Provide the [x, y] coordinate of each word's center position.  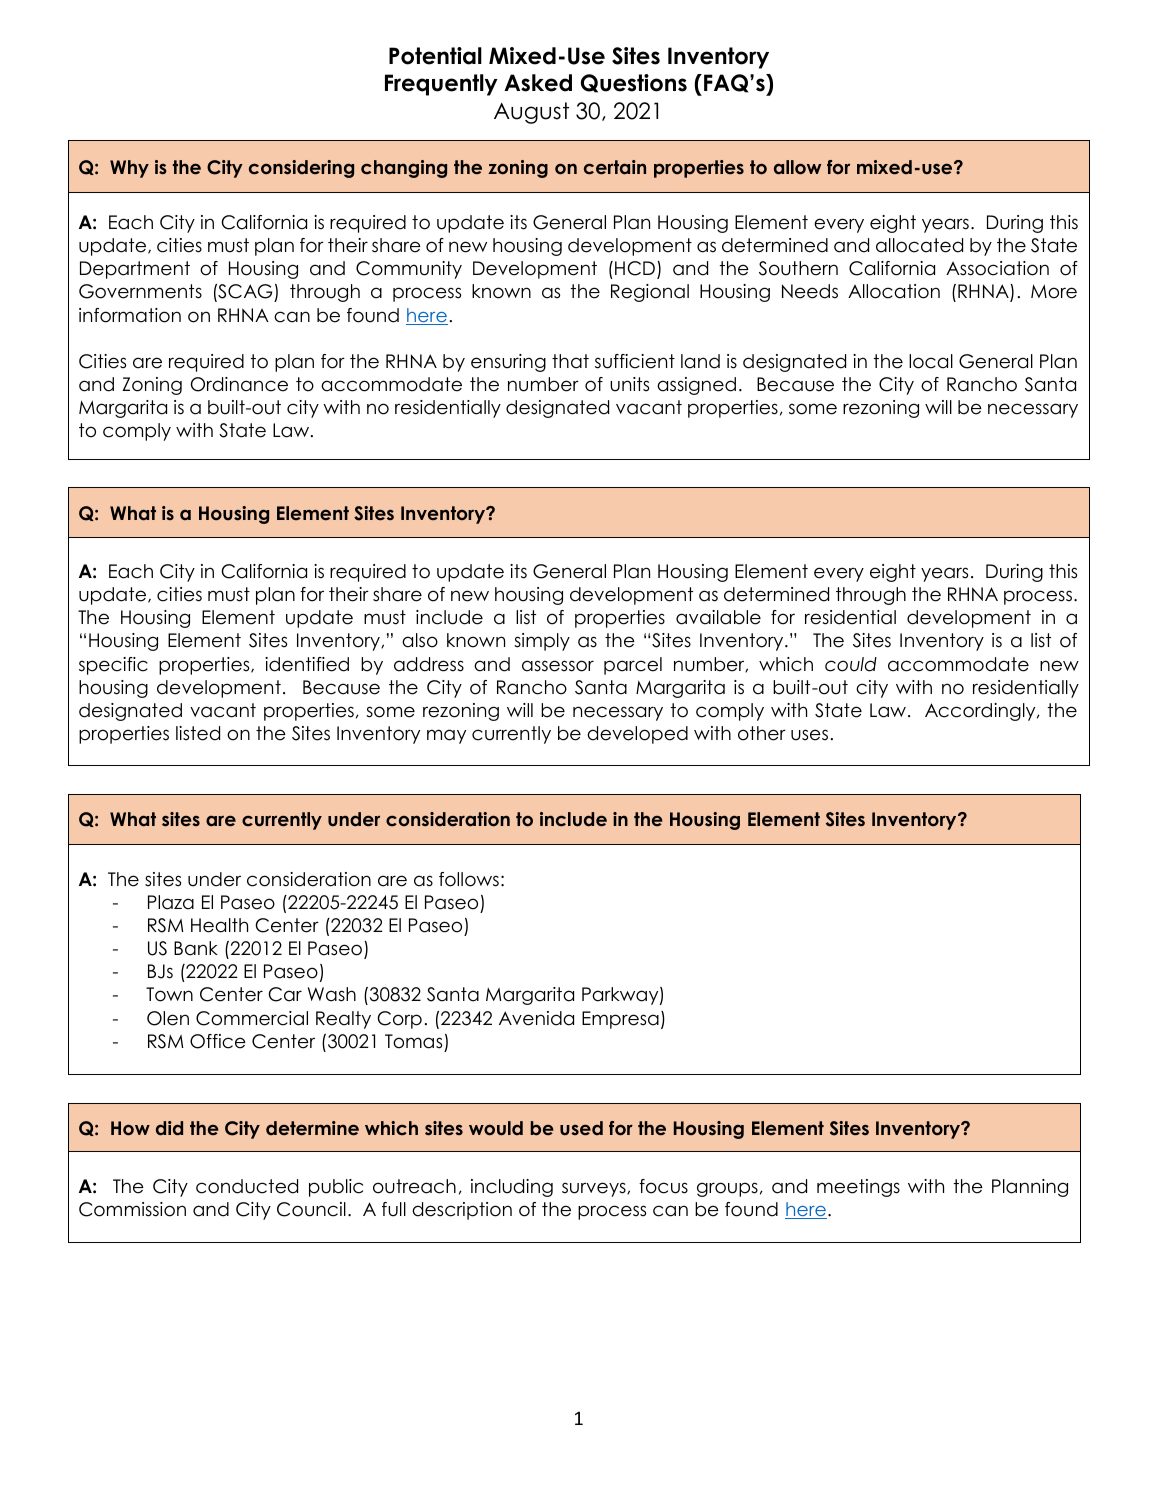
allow [797, 167]
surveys [595, 1189]
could [851, 664]
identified [307, 664]
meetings [858, 1188]
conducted [247, 1186]
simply [542, 642]
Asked [538, 83]
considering [301, 169]
